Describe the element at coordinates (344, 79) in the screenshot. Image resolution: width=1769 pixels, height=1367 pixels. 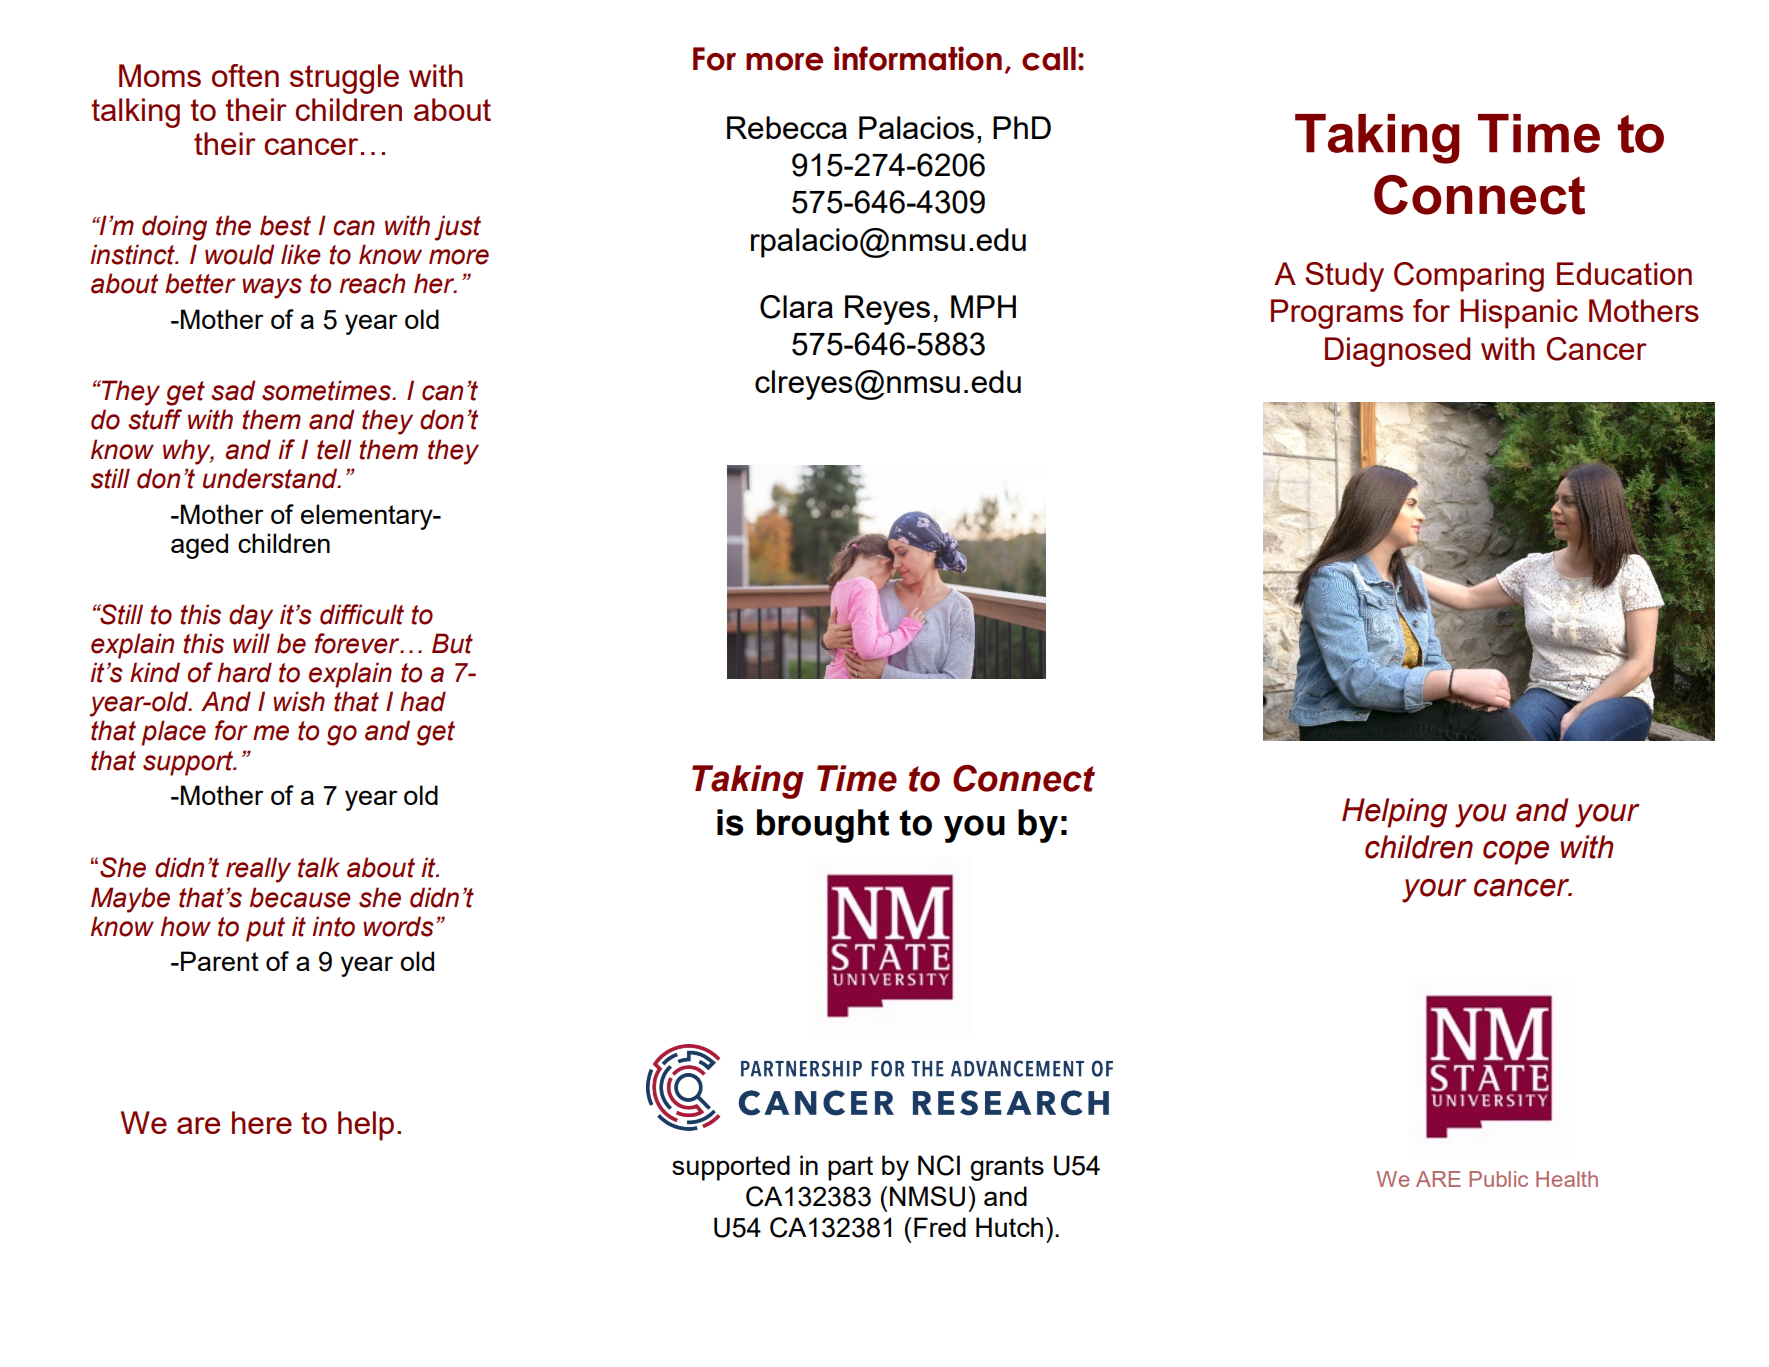
I see `struggle` at that location.
